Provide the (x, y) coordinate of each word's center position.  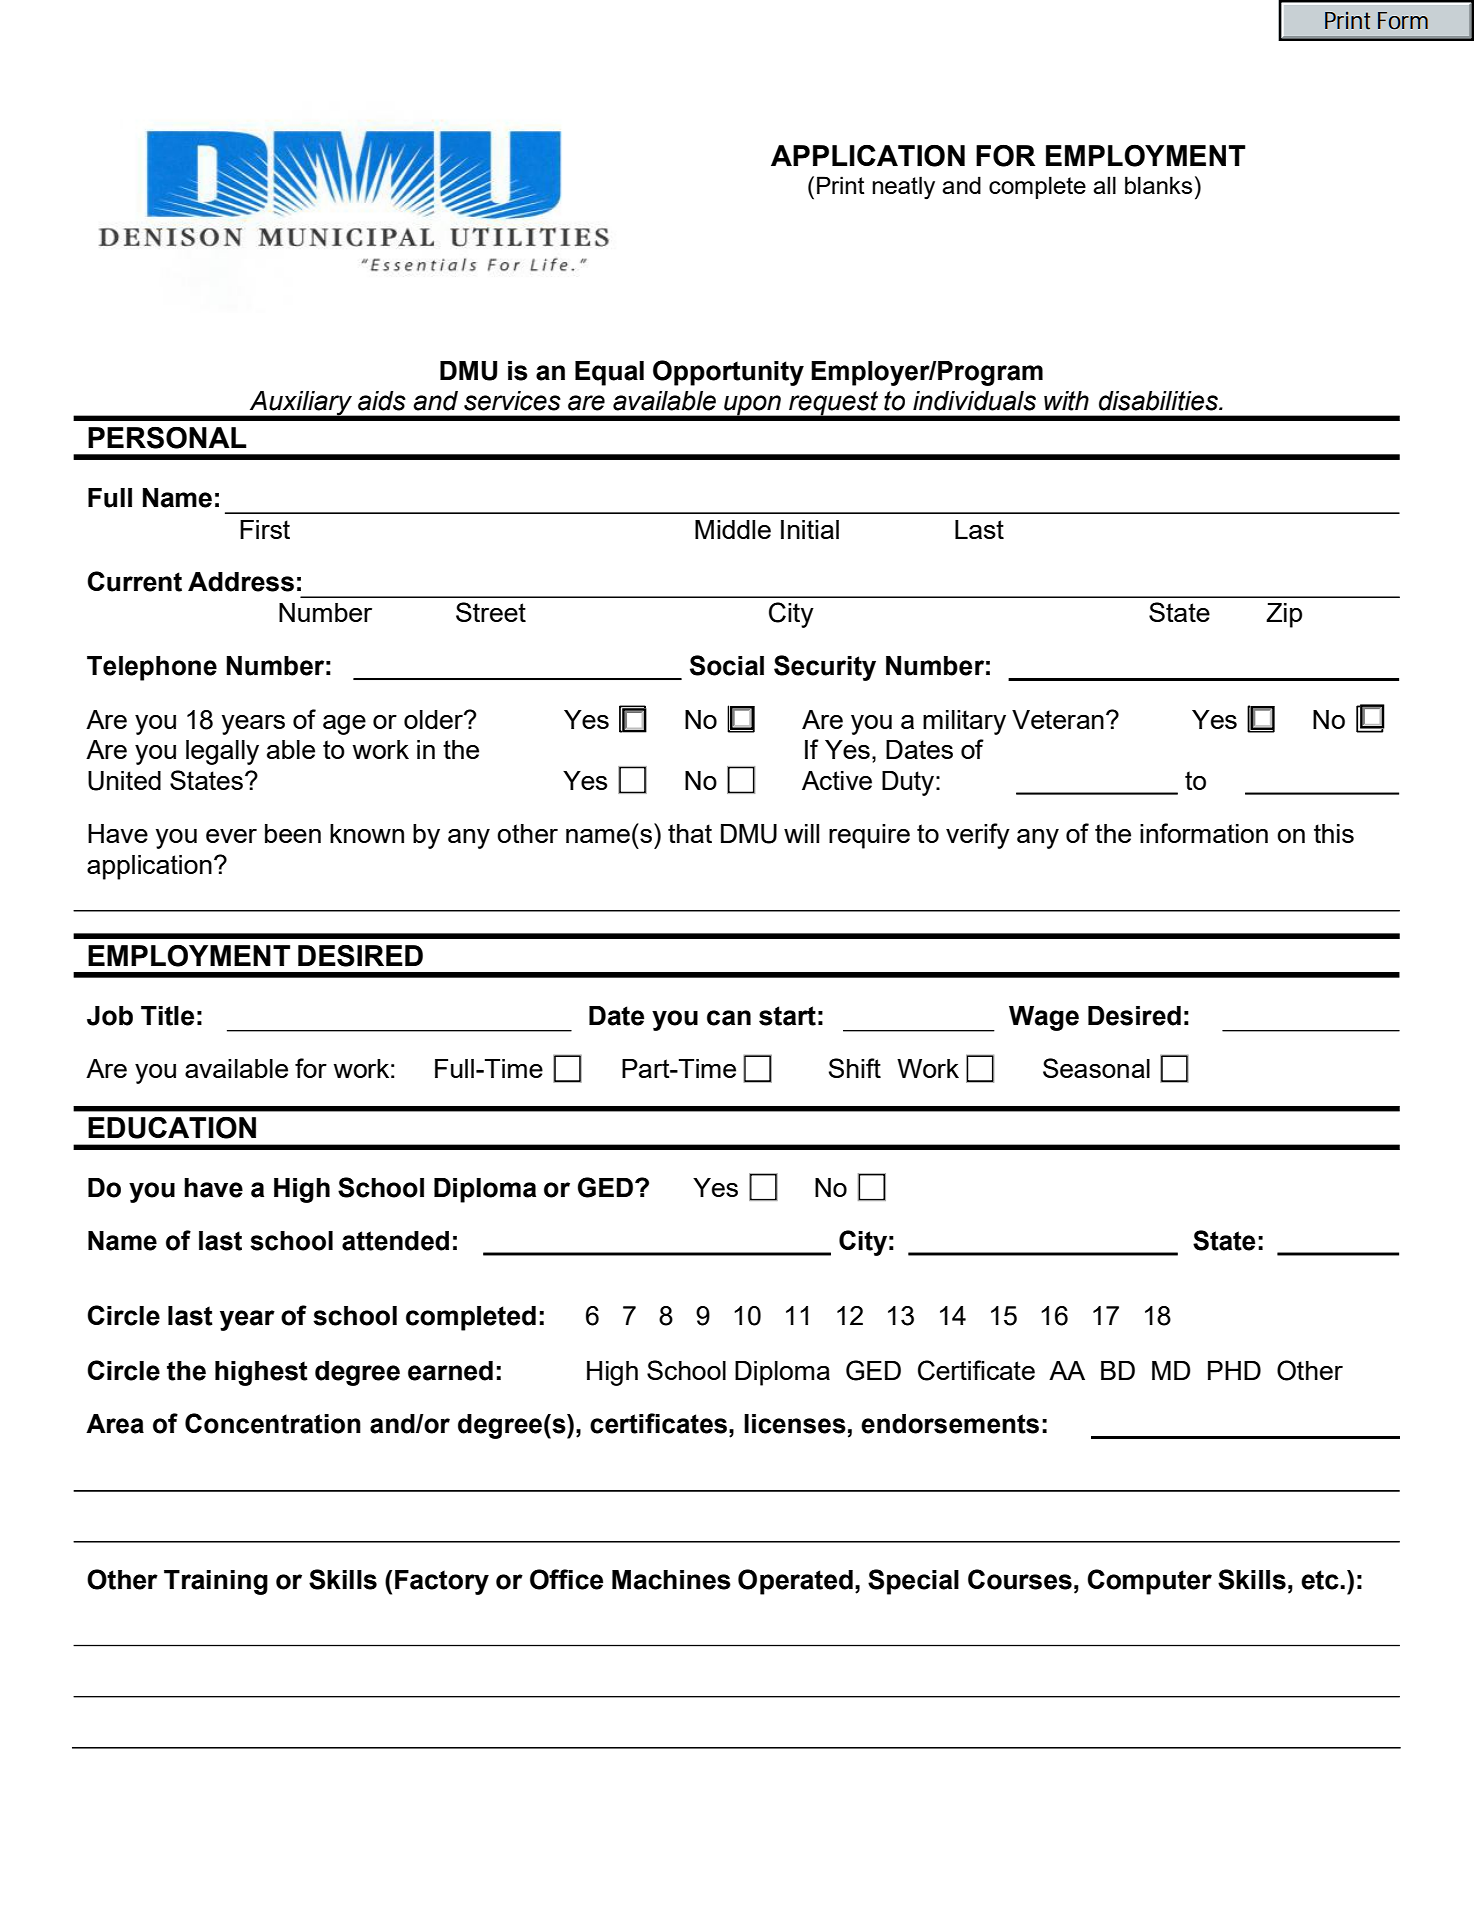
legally (222, 752)
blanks (1158, 185)
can (729, 1018)
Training (216, 1582)
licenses (795, 1424)
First (265, 529)
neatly (903, 188)
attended (395, 1241)
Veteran (1058, 719)
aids (382, 401)
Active (837, 780)
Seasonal (1096, 1068)
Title (167, 1016)
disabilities (1159, 401)
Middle (733, 529)
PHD (1234, 1370)
